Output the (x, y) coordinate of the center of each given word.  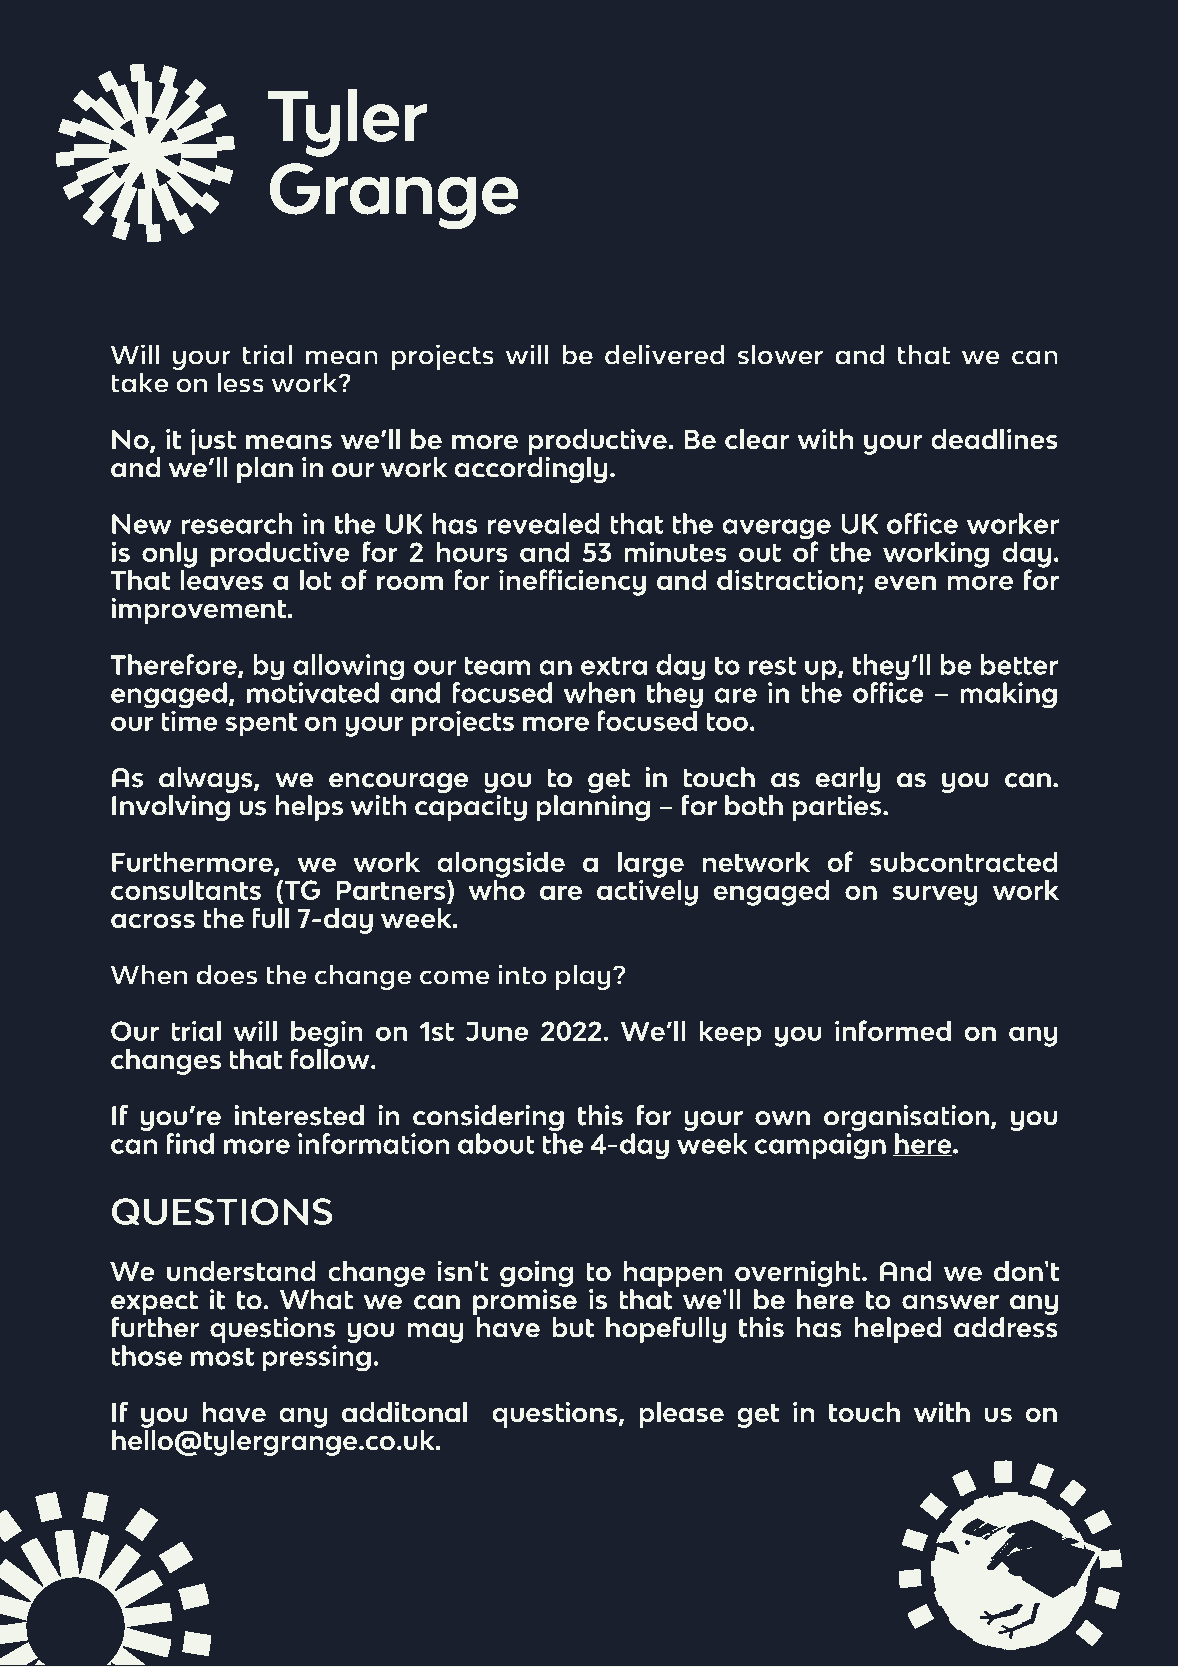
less (240, 382)
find (190, 1143)
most (222, 1356)
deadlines (994, 439)
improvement (199, 611)
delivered (665, 354)
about (496, 1143)
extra (614, 665)
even (905, 582)
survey (935, 895)
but (573, 1327)
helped (898, 1330)
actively (647, 891)
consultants (186, 889)
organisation (908, 1119)
